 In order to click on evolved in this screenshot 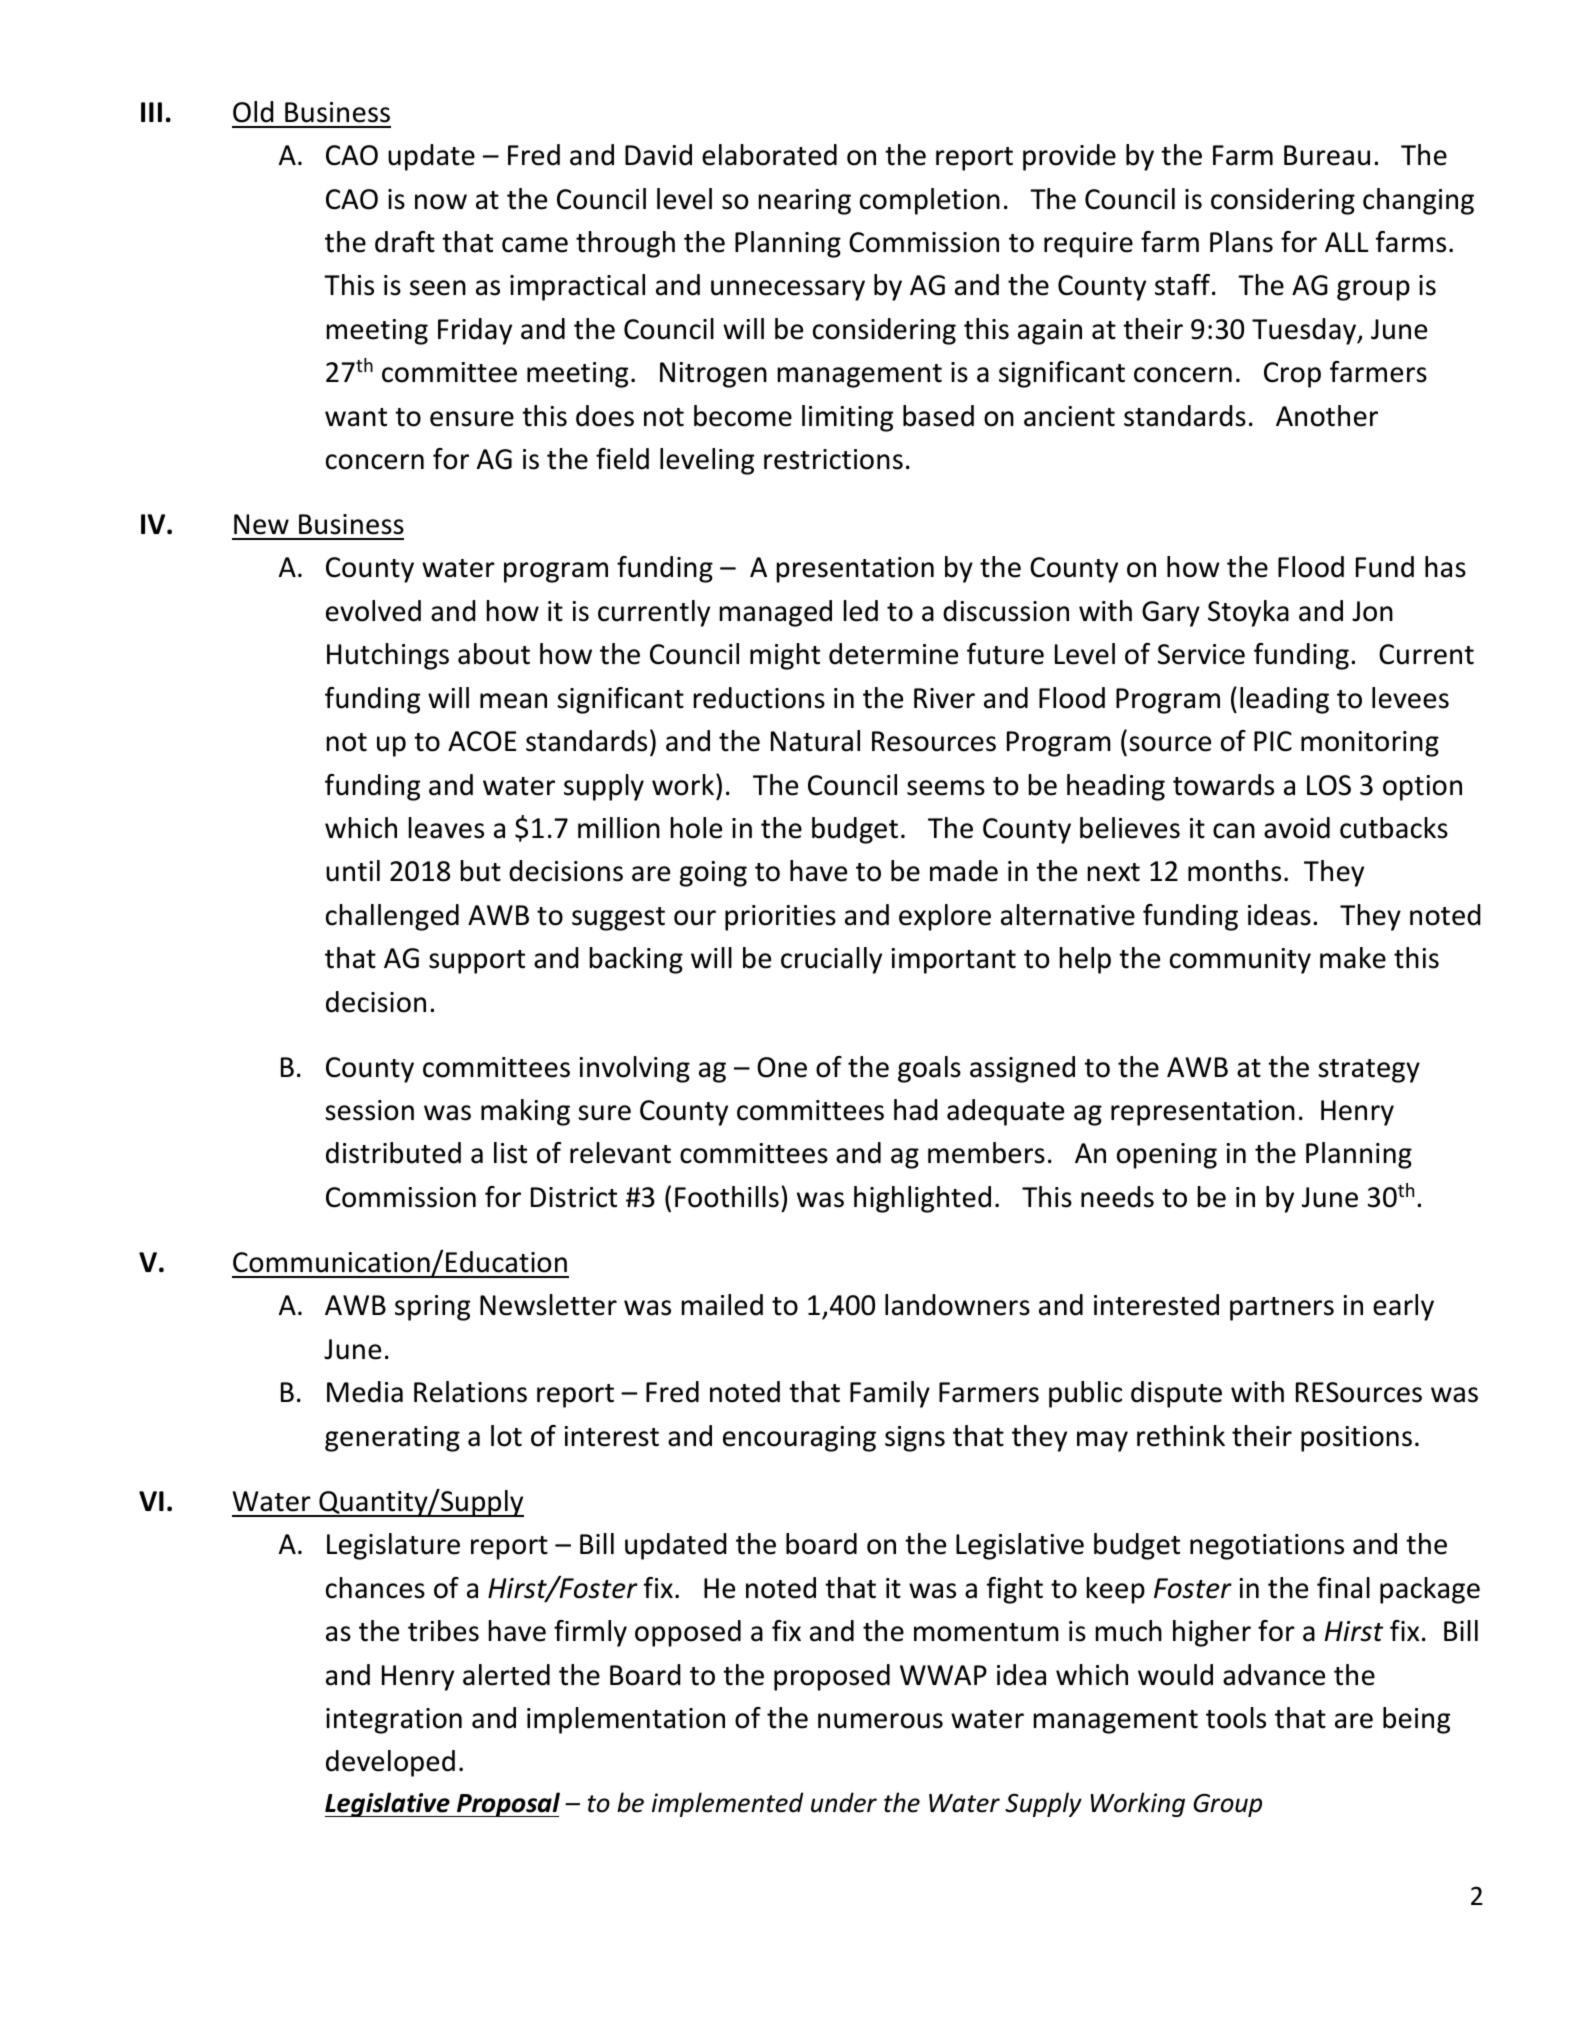, I will do `click(373, 611)`.
